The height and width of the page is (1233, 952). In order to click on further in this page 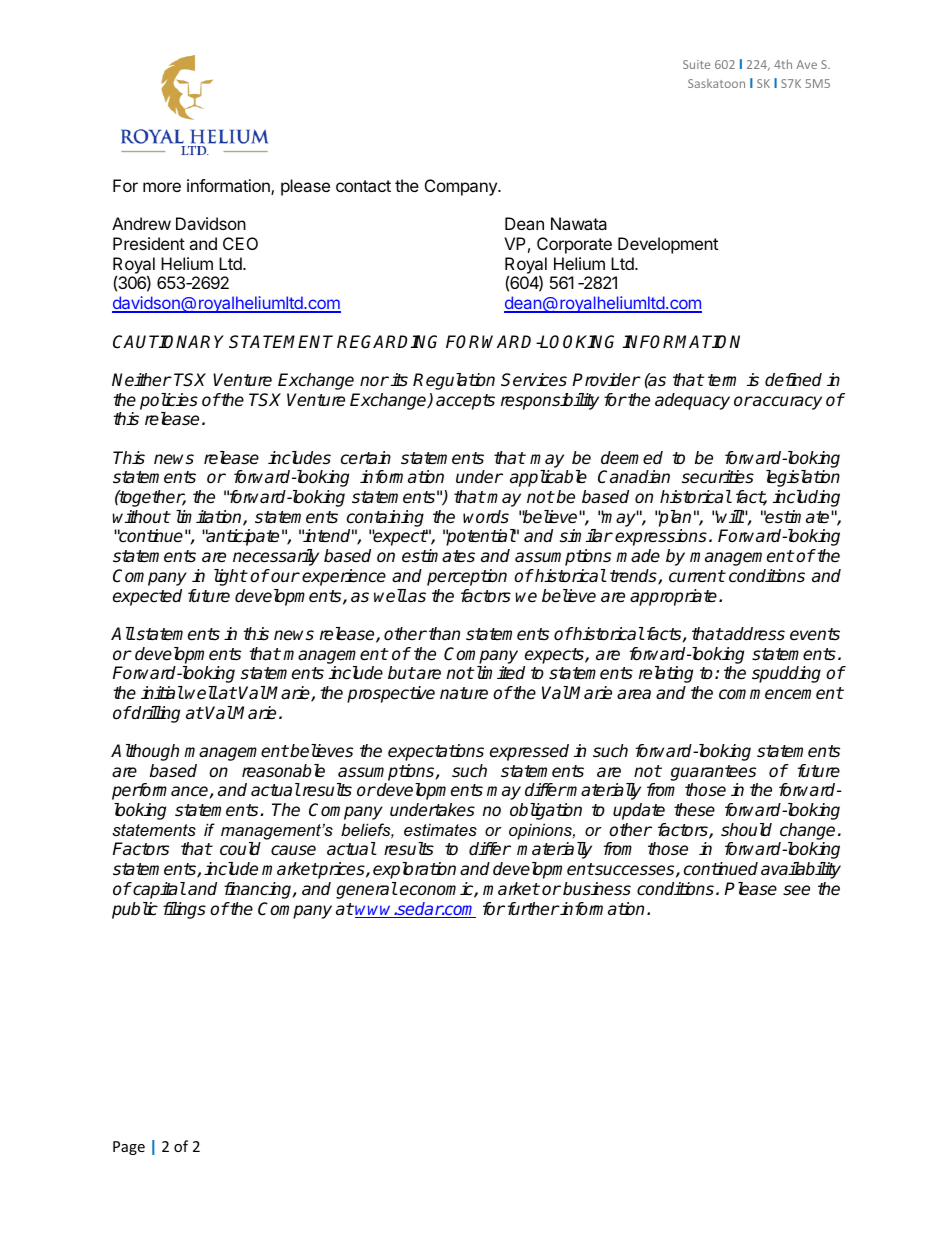, I will do `click(534, 909)`.
